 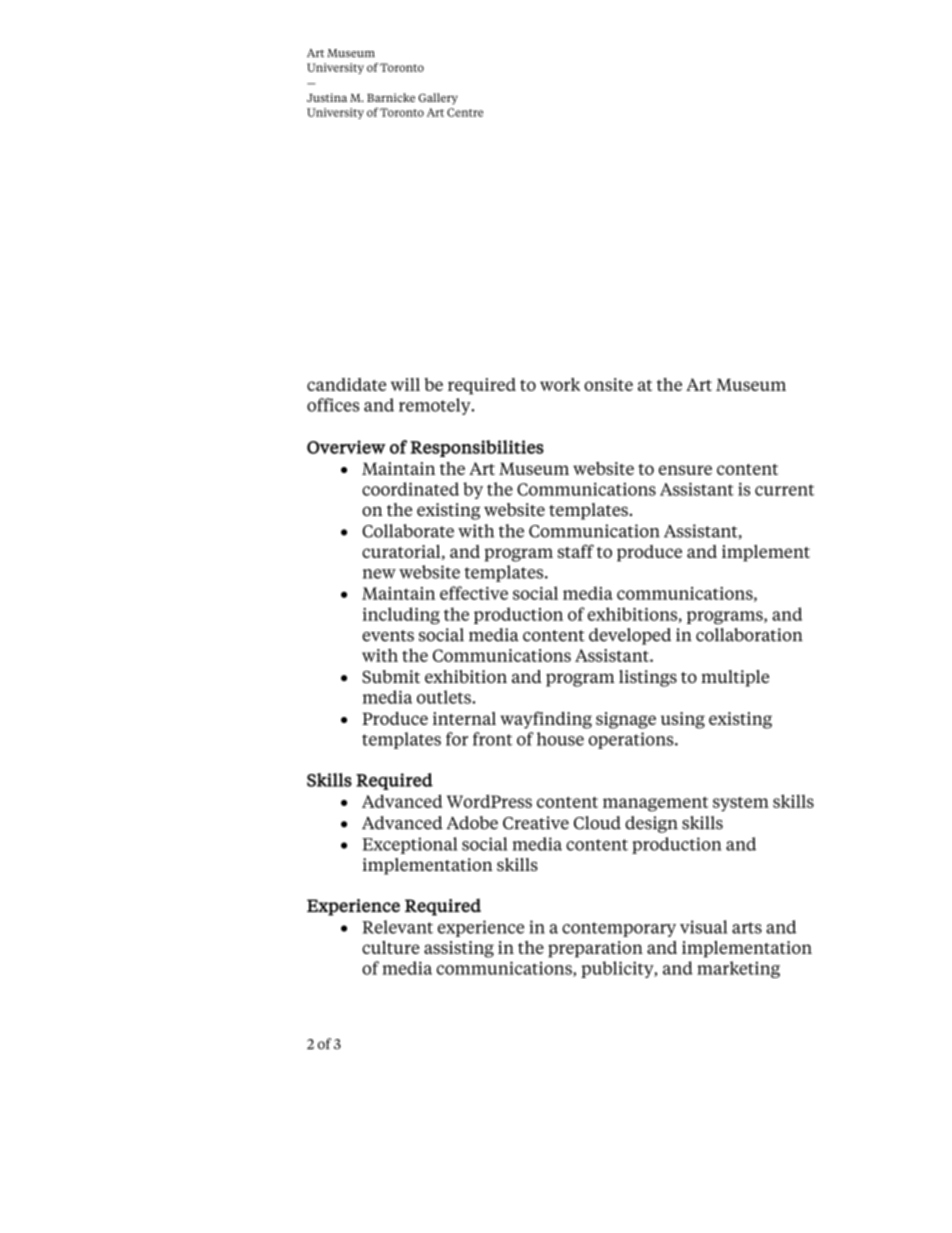 I want to click on Centre, so click(x=465, y=112).
